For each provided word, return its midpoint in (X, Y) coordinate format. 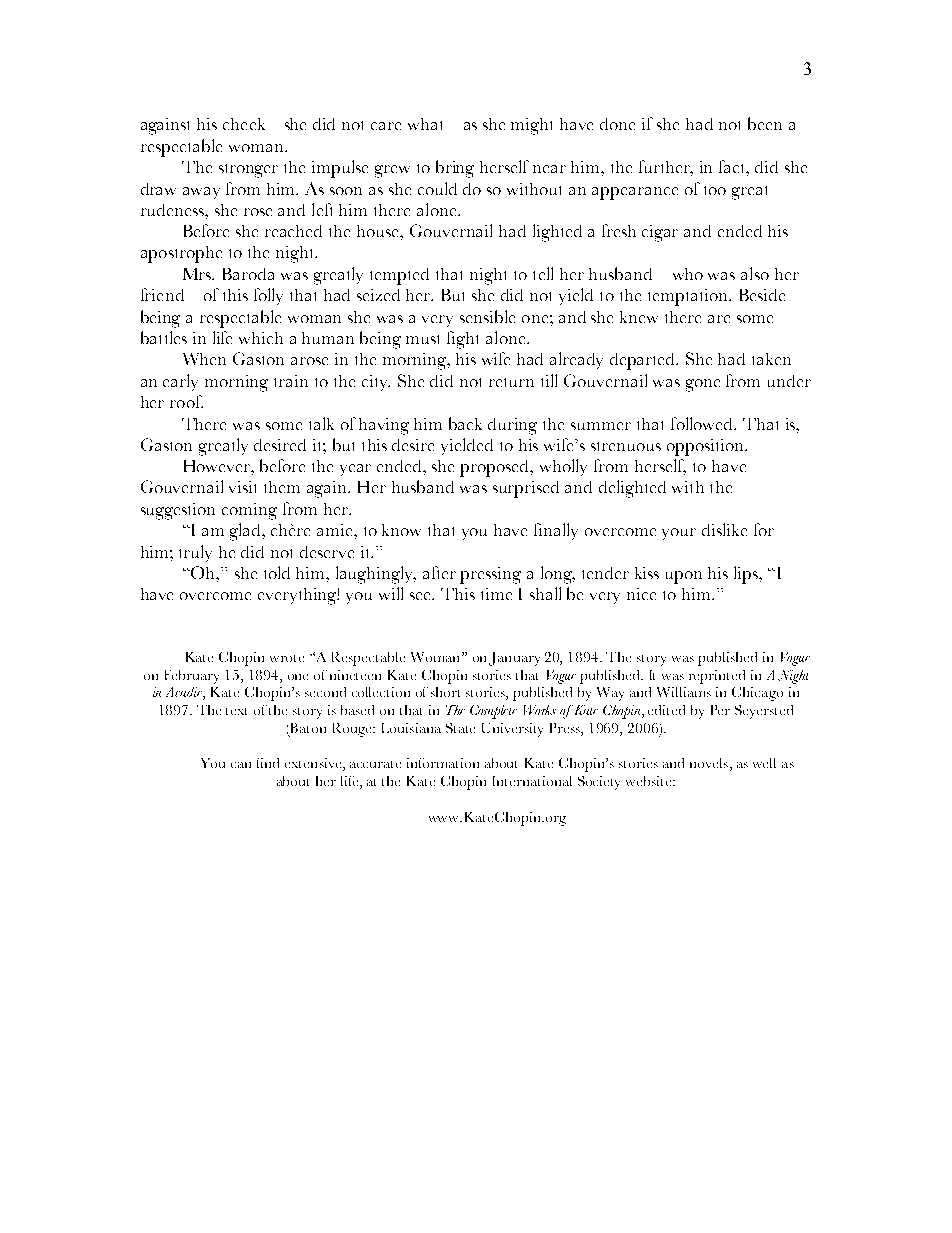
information (443, 763)
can (241, 765)
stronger (248, 171)
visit (242, 487)
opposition (706, 447)
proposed (496, 468)
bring (455, 169)
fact (734, 168)
